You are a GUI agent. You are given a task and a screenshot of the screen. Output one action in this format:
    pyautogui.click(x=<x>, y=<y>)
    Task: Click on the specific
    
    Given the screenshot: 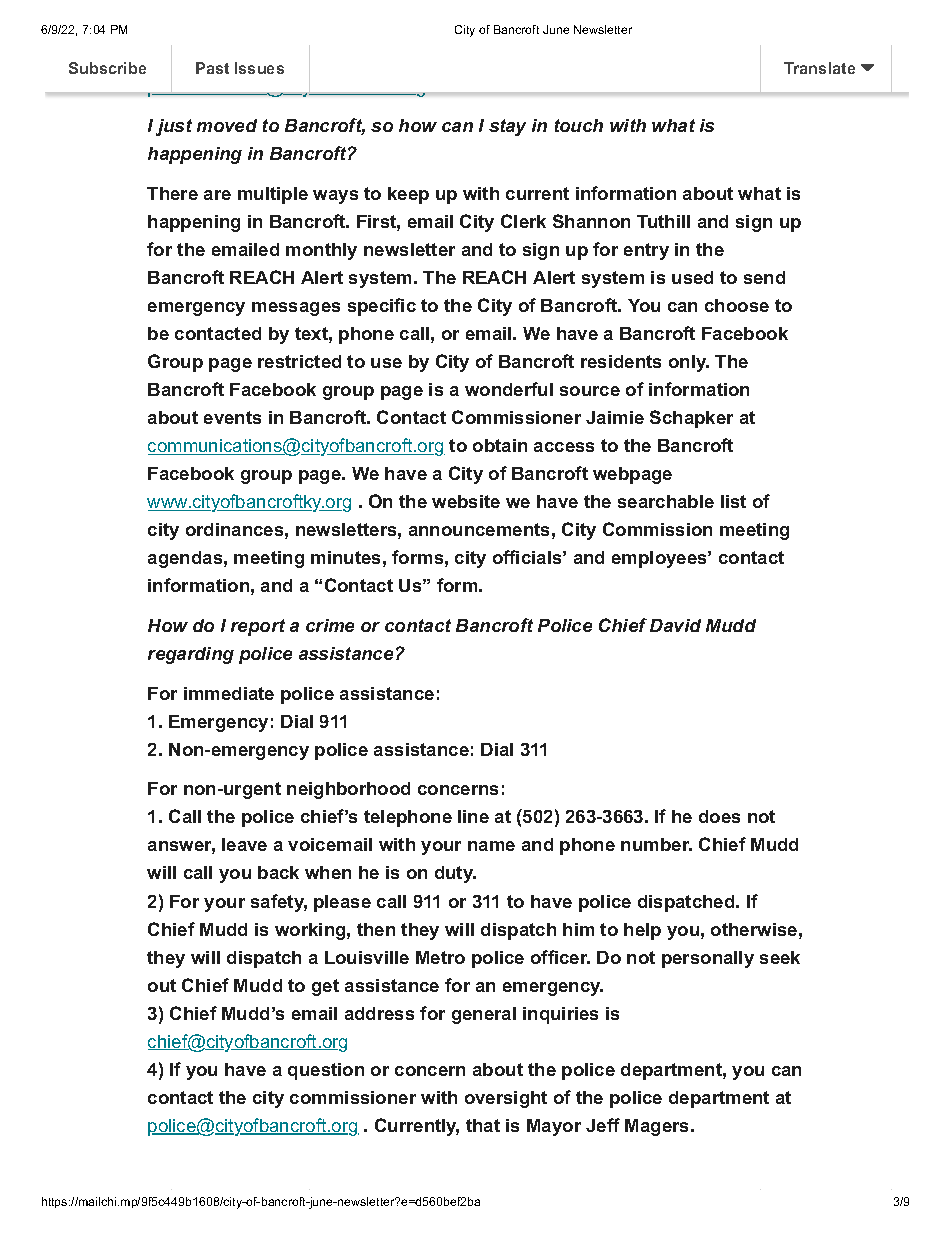 What is the action you would take?
    pyautogui.click(x=382, y=307)
